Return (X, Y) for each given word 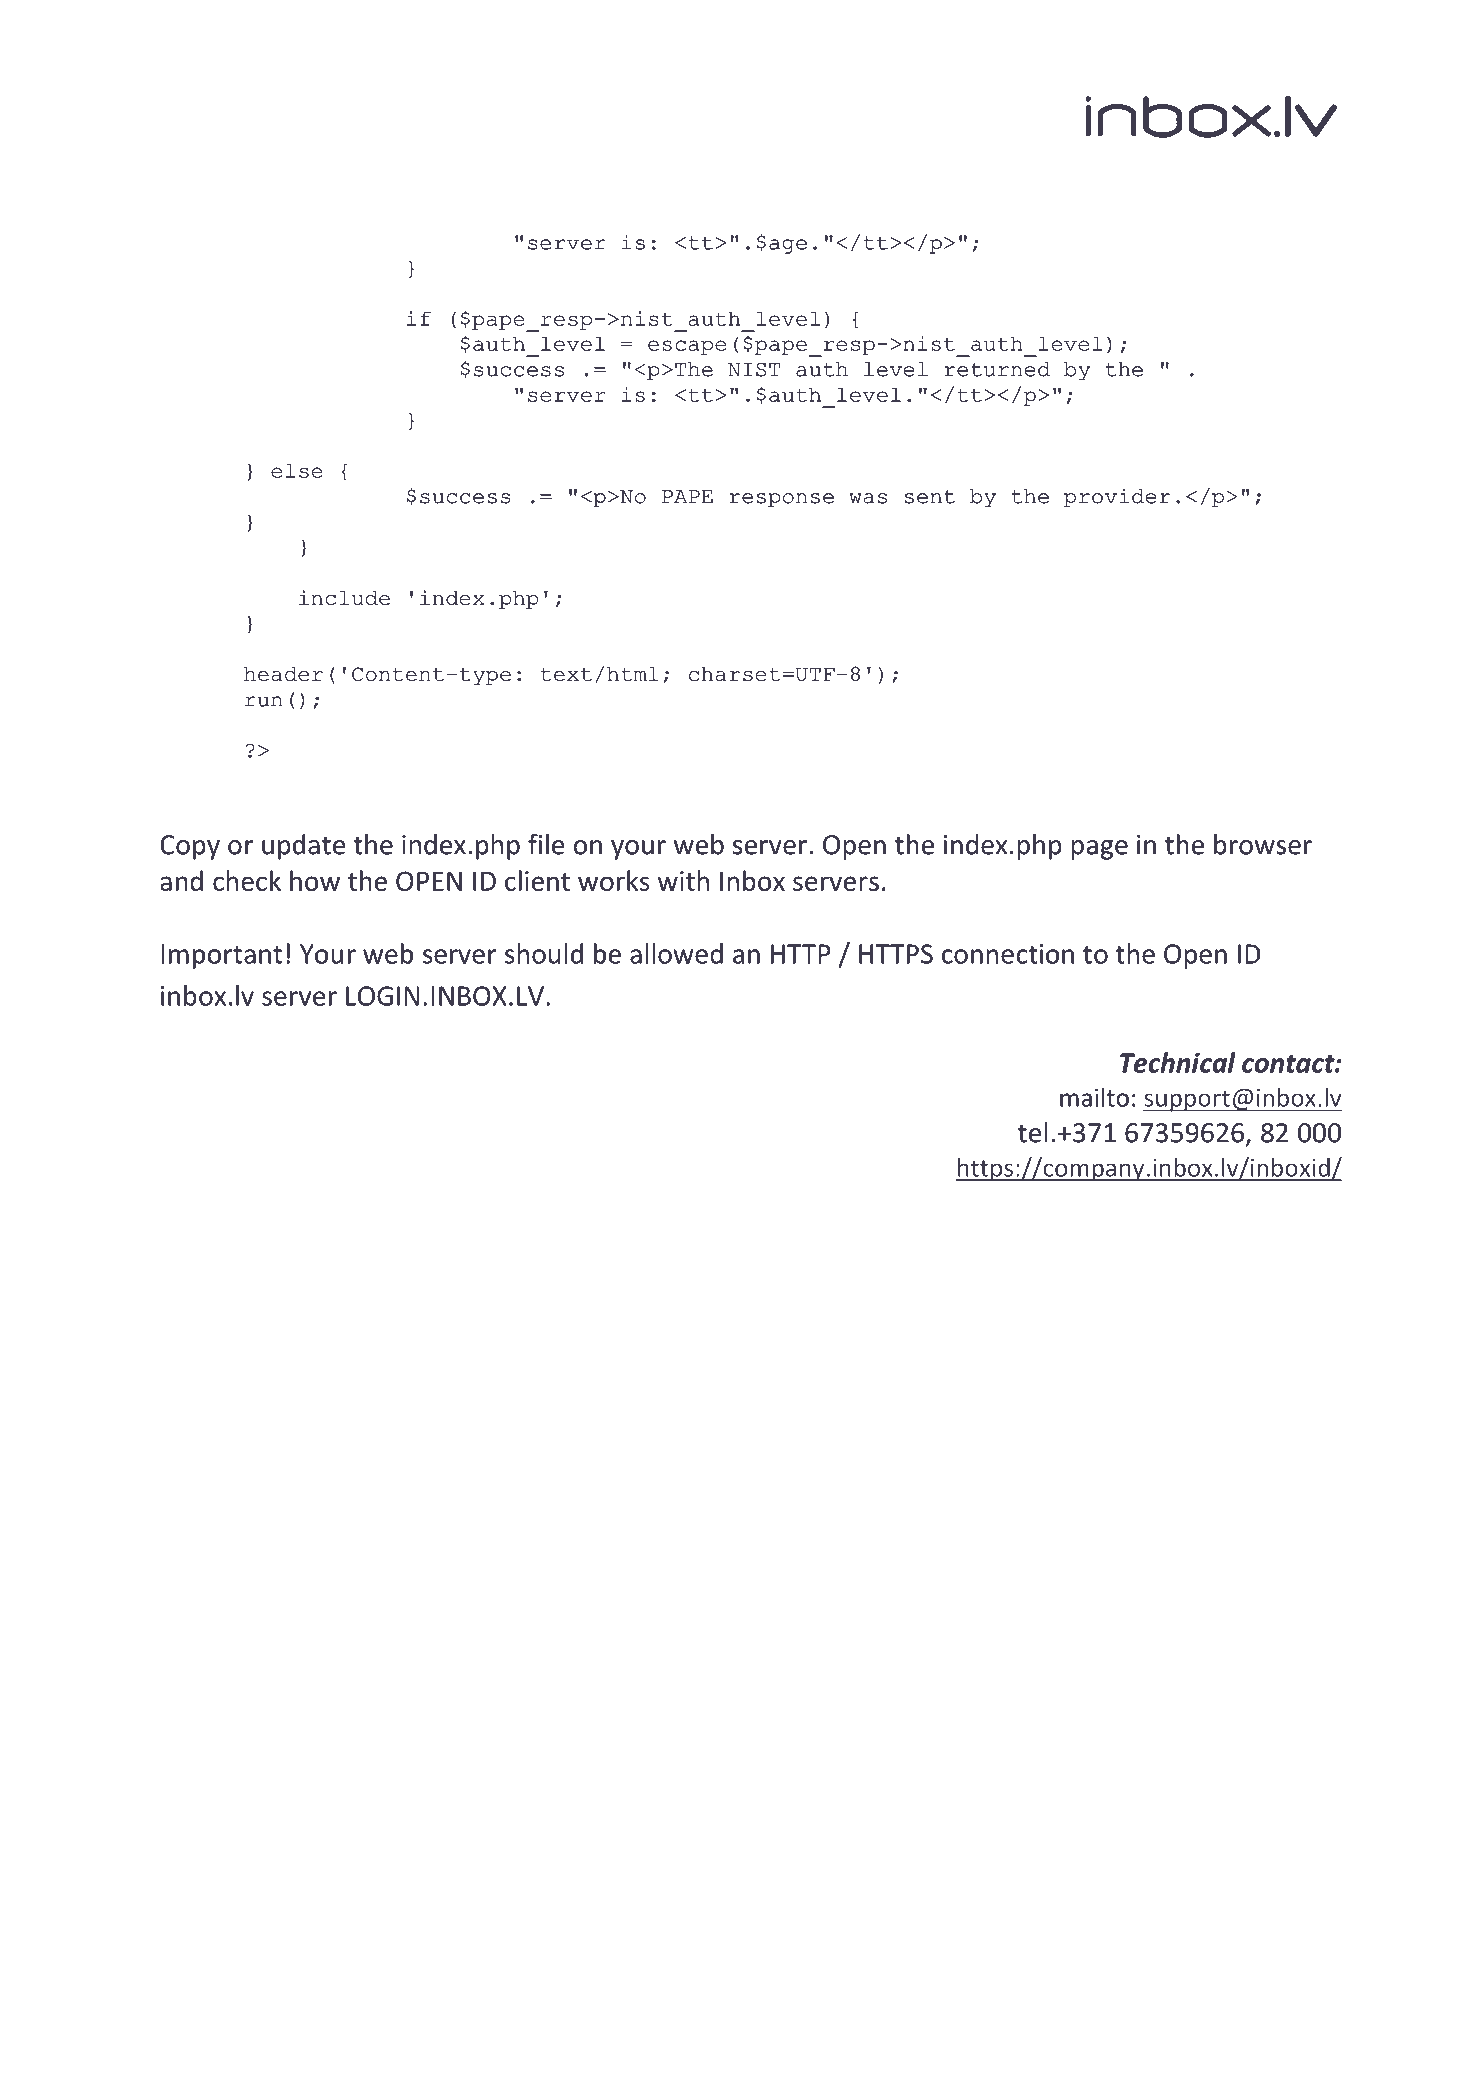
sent (929, 497)
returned (997, 369)
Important (221, 956)
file (546, 844)
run (263, 701)
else (296, 470)
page (1099, 850)
